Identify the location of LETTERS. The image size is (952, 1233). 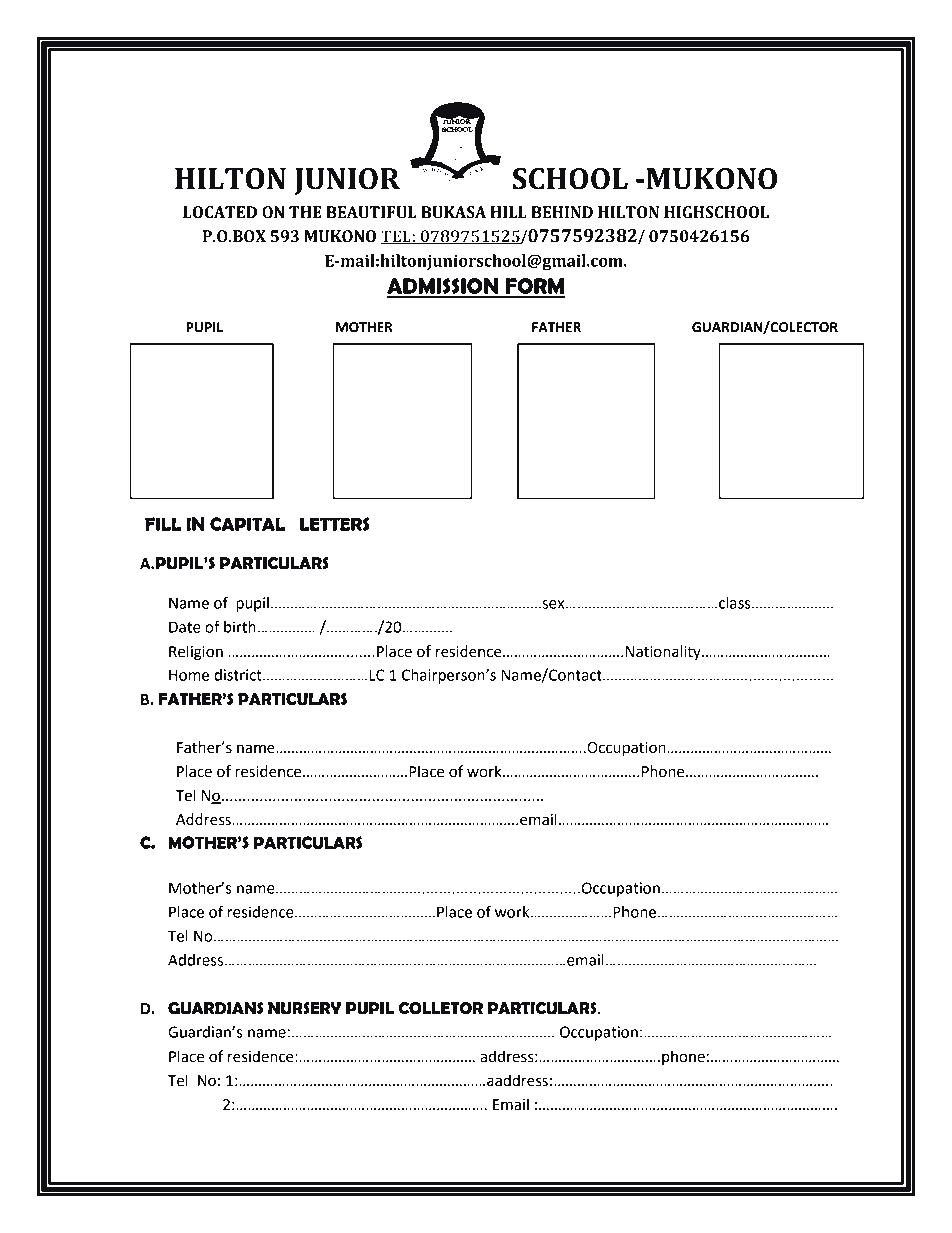
(335, 524).
